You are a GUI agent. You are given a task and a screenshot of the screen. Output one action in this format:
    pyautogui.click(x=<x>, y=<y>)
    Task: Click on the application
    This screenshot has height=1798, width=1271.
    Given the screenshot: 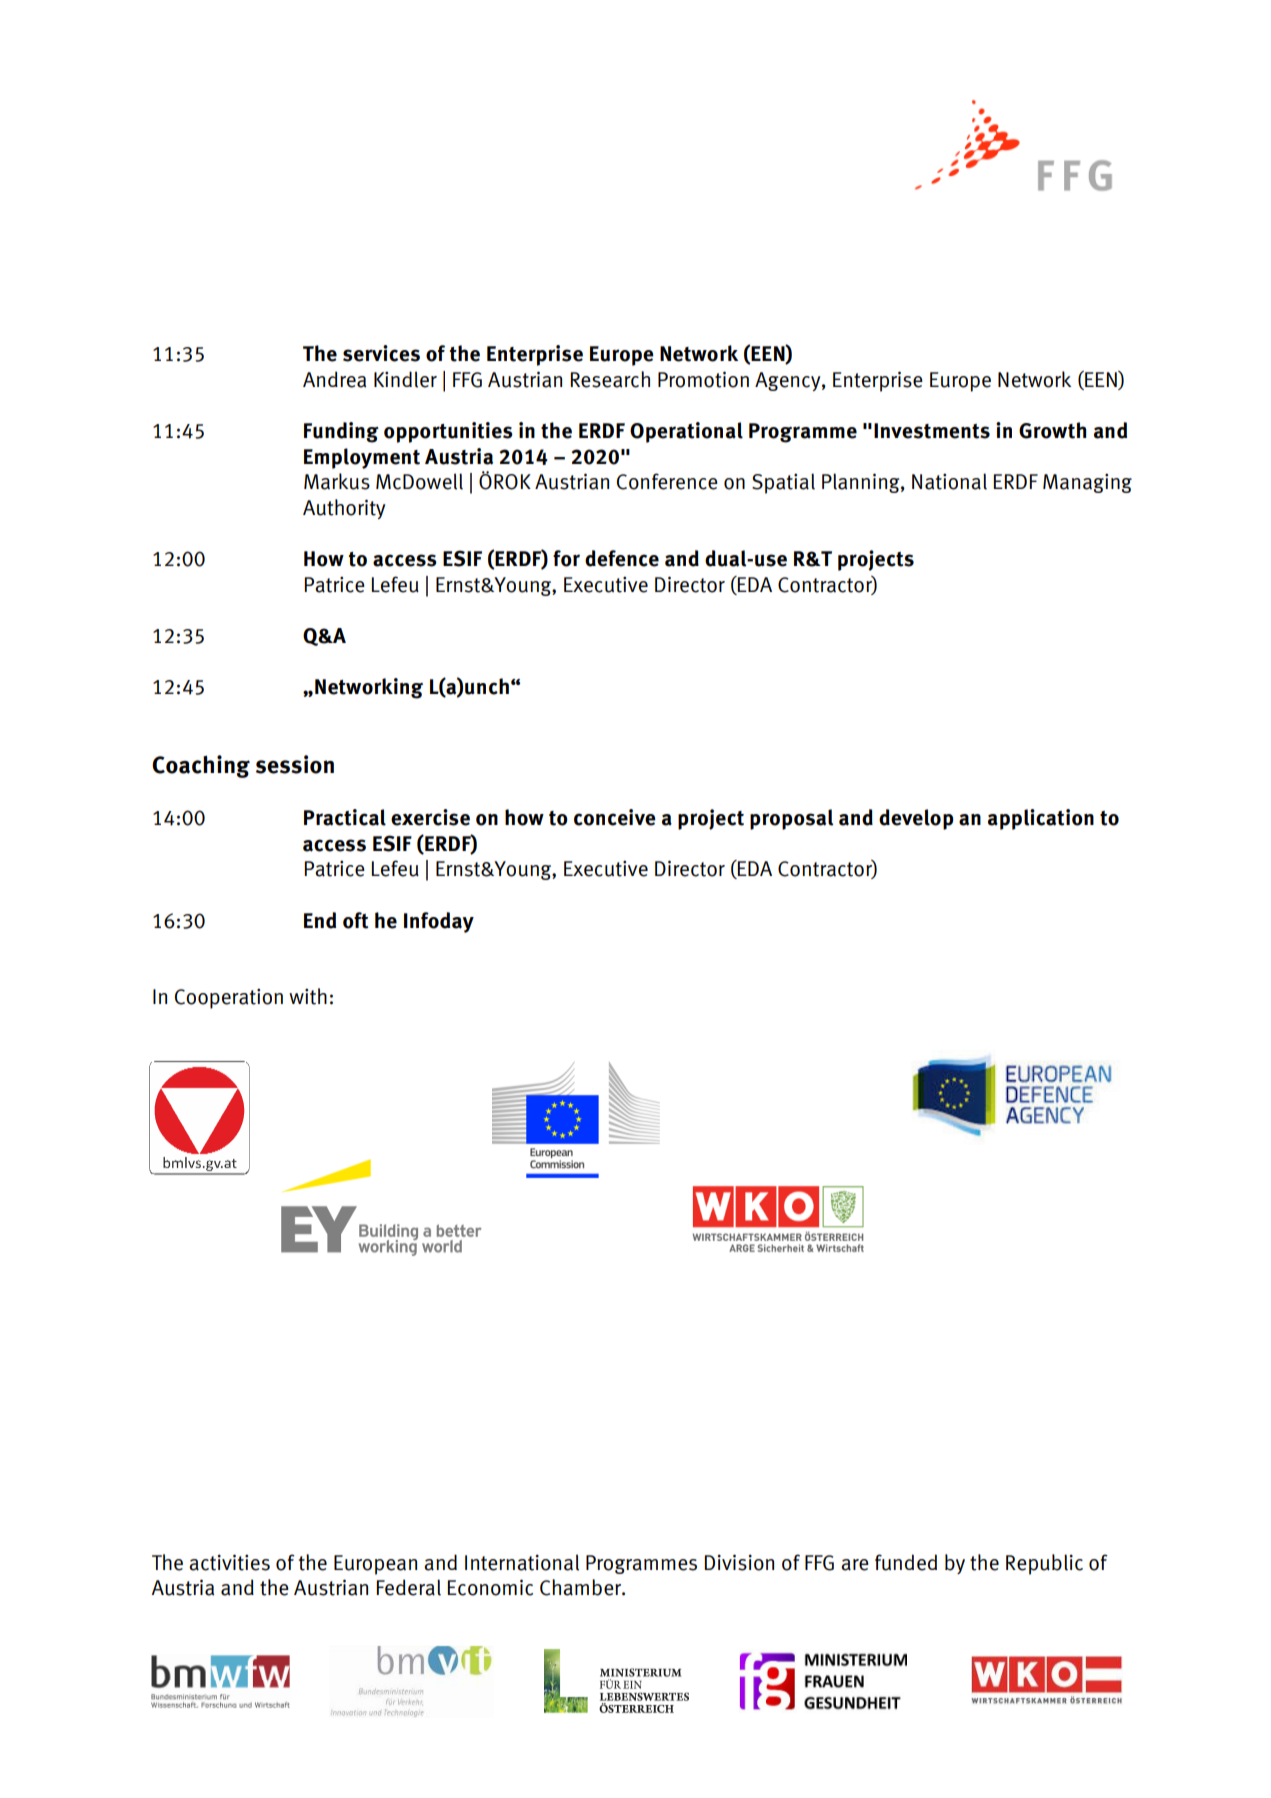 What is the action you would take?
    pyautogui.click(x=1041, y=819)
